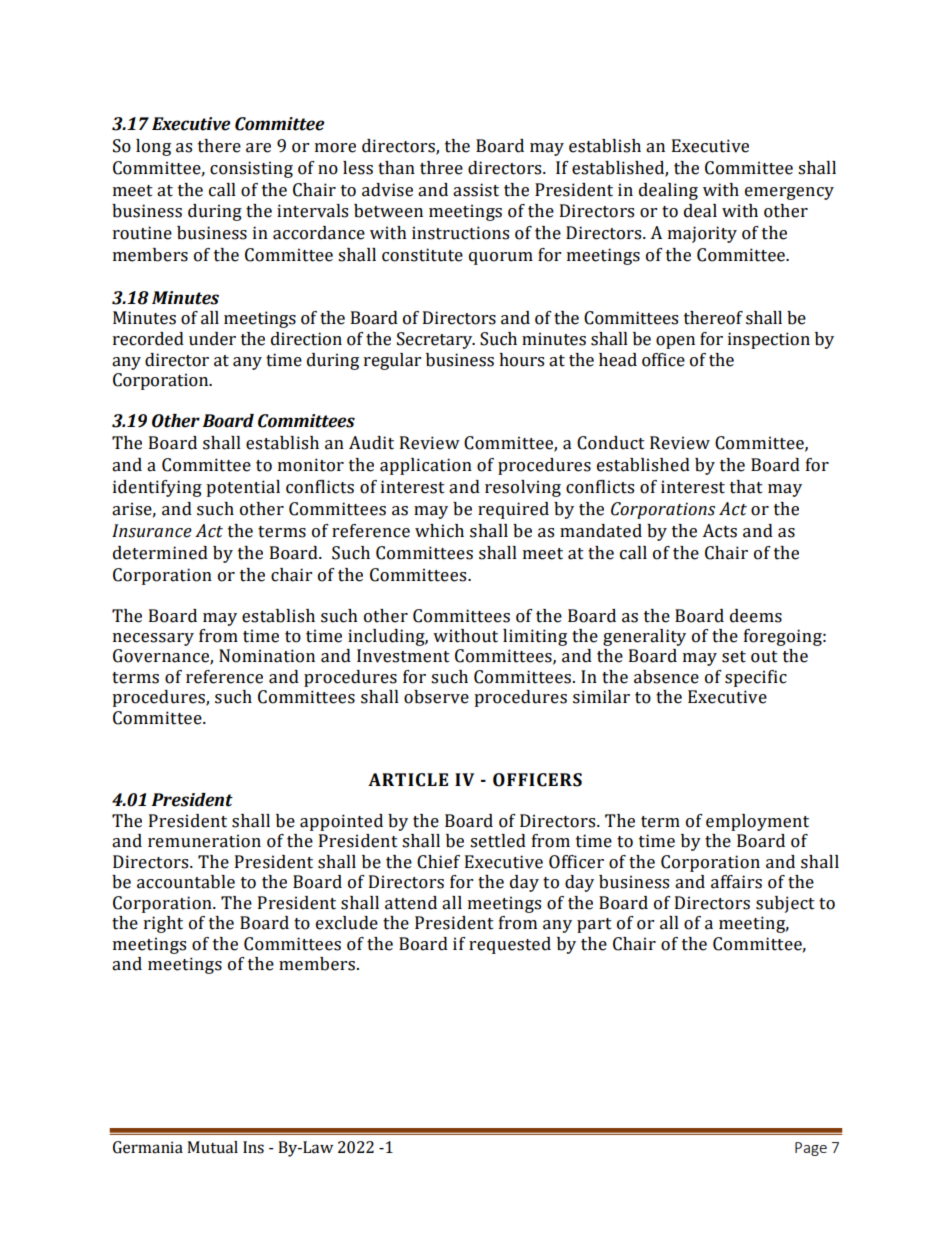 The width and height of the screenshot is (952, 1233). What do you see at coordinates (476, 190) in the screenshot?
I see `assist` at bounding box center [476, 190].
